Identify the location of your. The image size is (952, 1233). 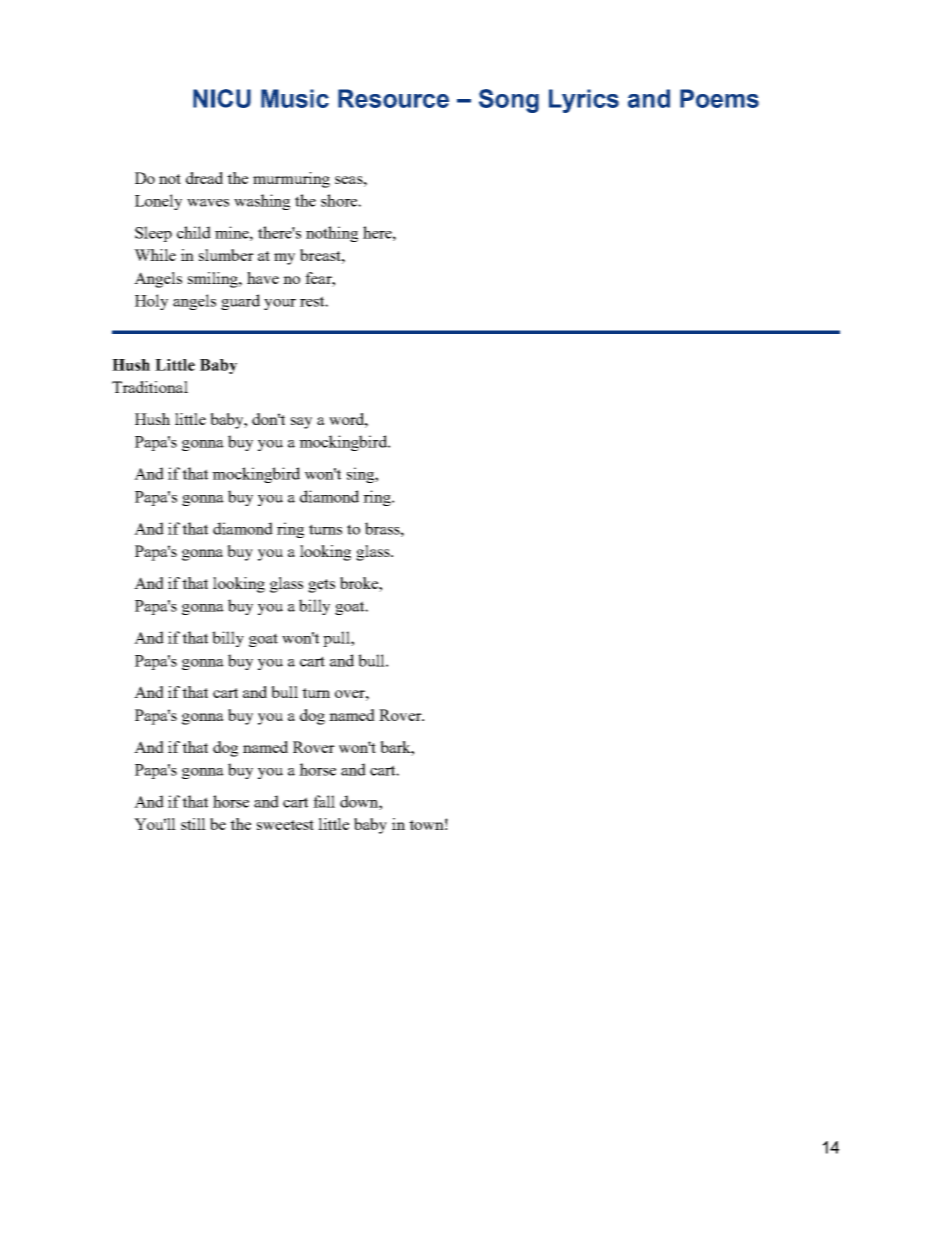
(280, 304).
